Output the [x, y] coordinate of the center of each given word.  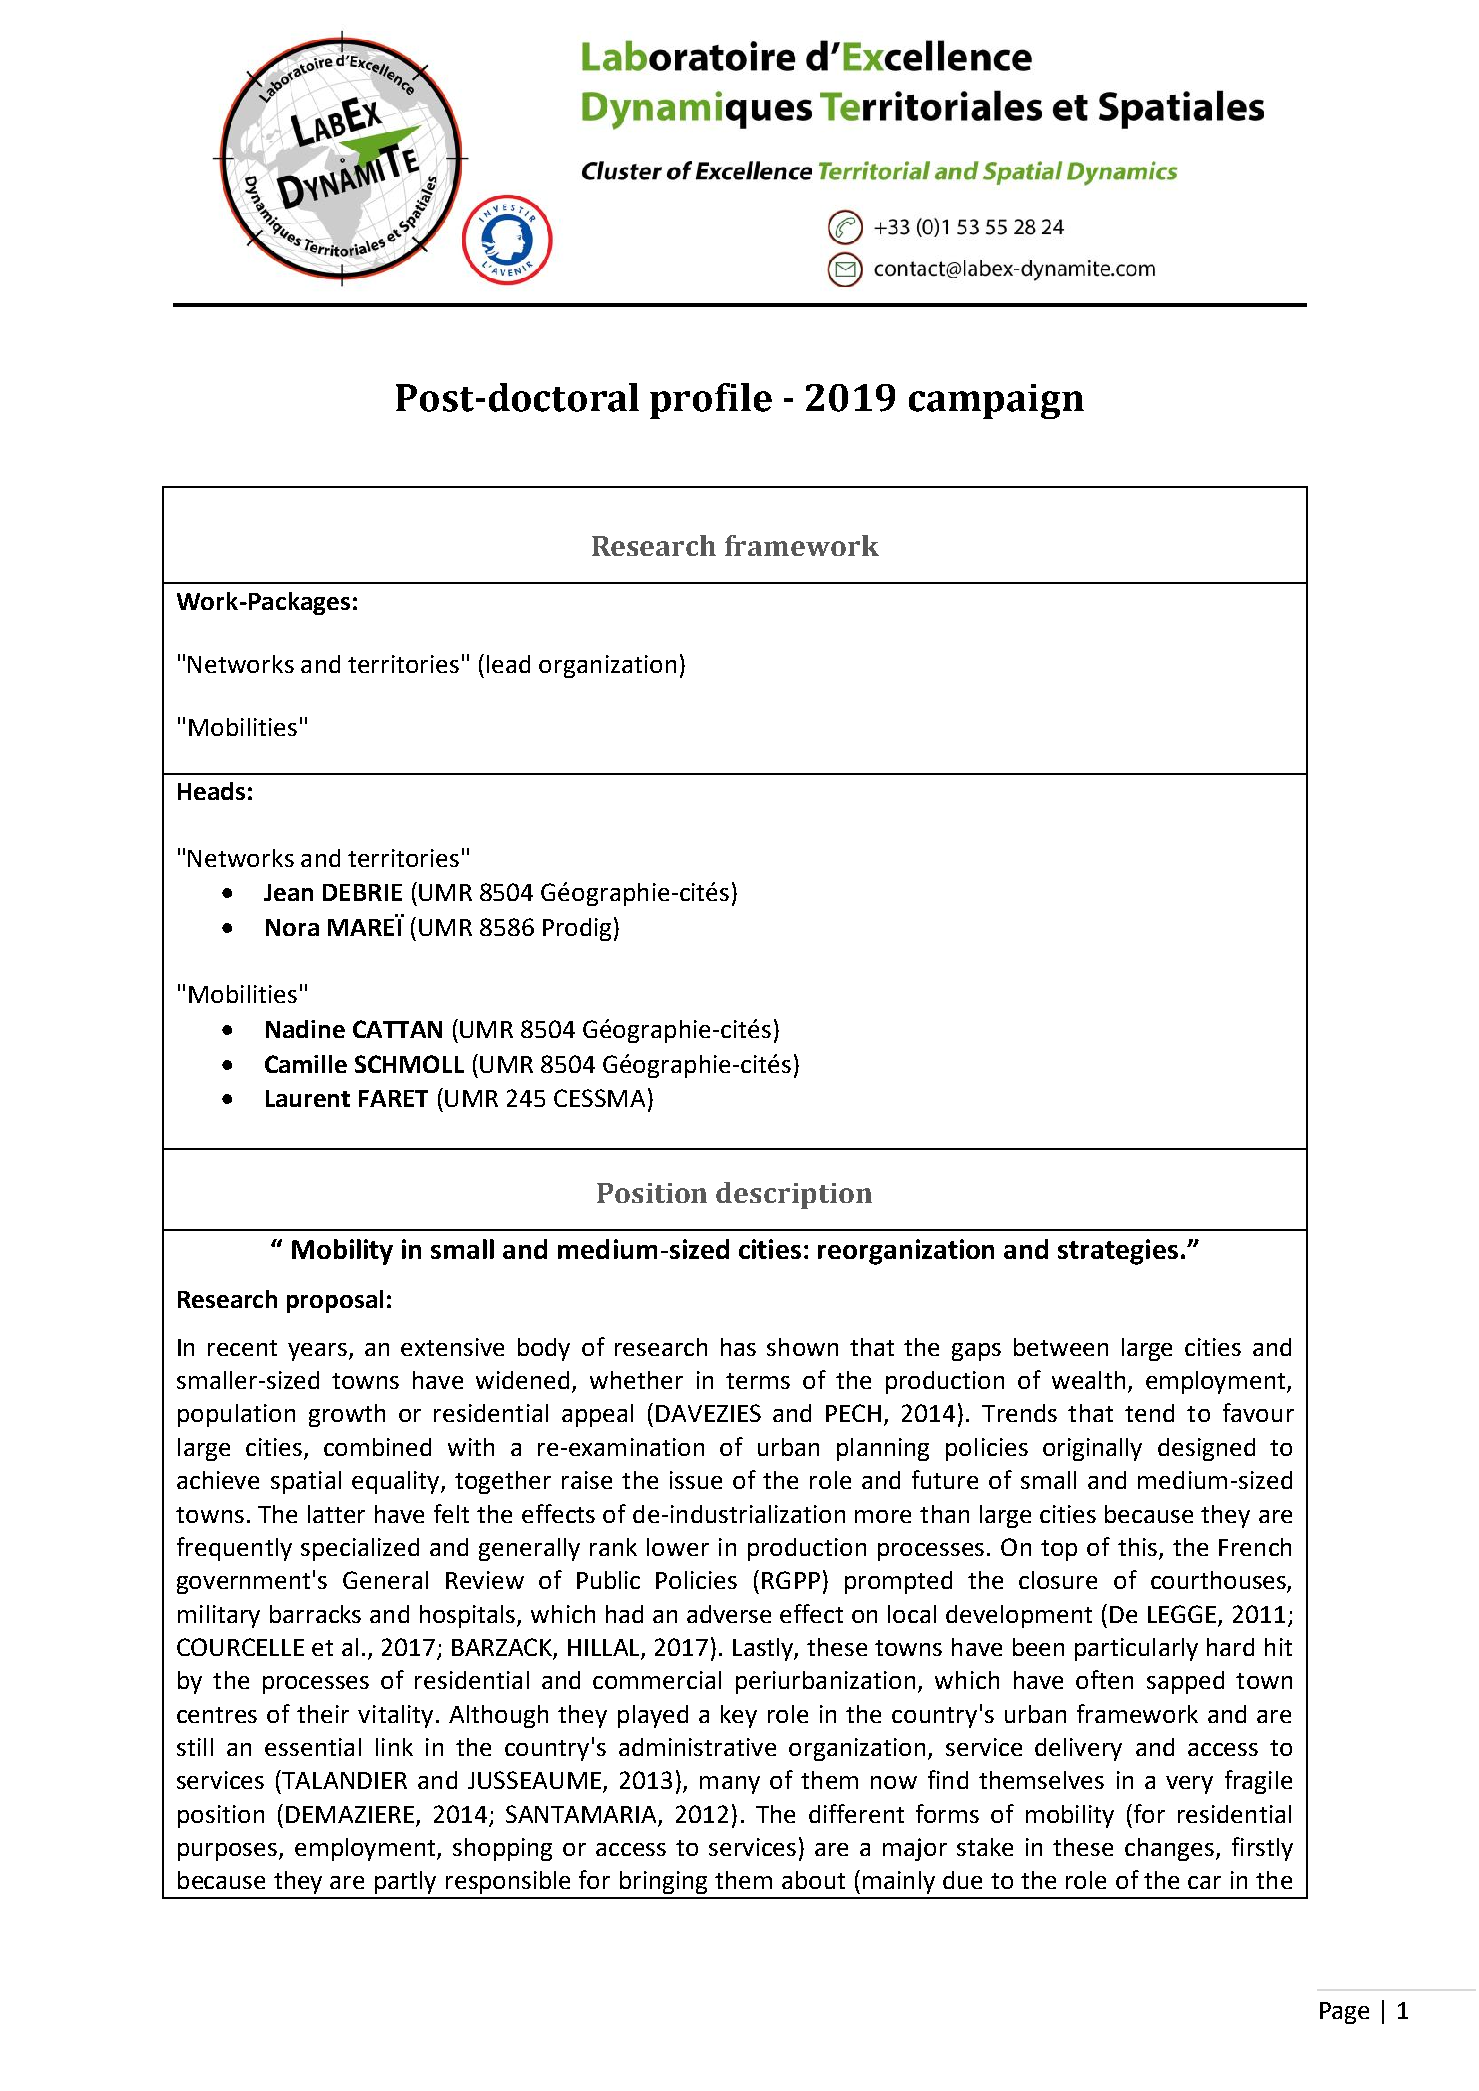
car [1204, 1882]
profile [711, 401]
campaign [996, 401]
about [813, 1880]
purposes [229, 1852]
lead [508, 664]
